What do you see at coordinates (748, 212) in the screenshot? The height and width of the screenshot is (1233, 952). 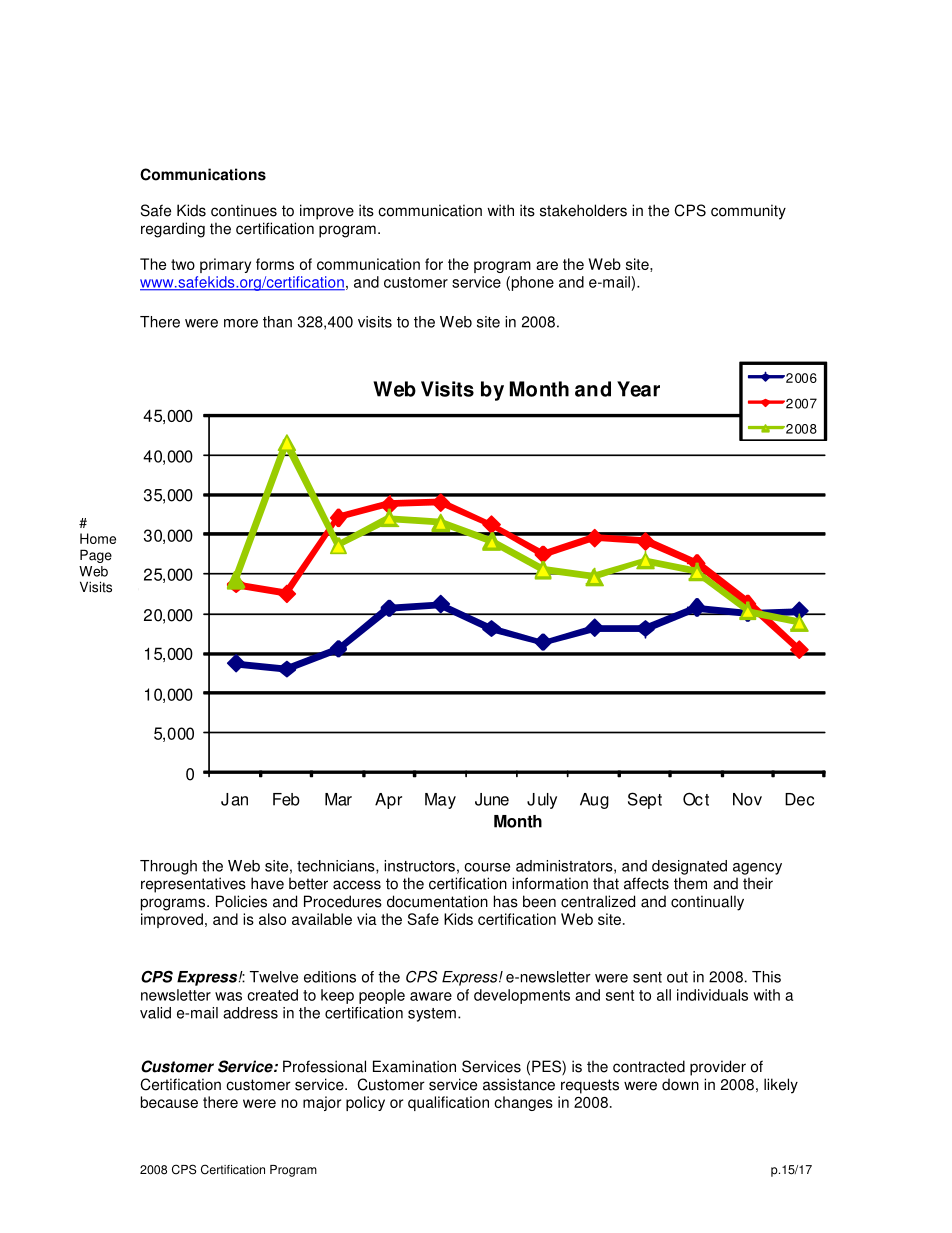 I see `community` at bounding box center [748, 212].
